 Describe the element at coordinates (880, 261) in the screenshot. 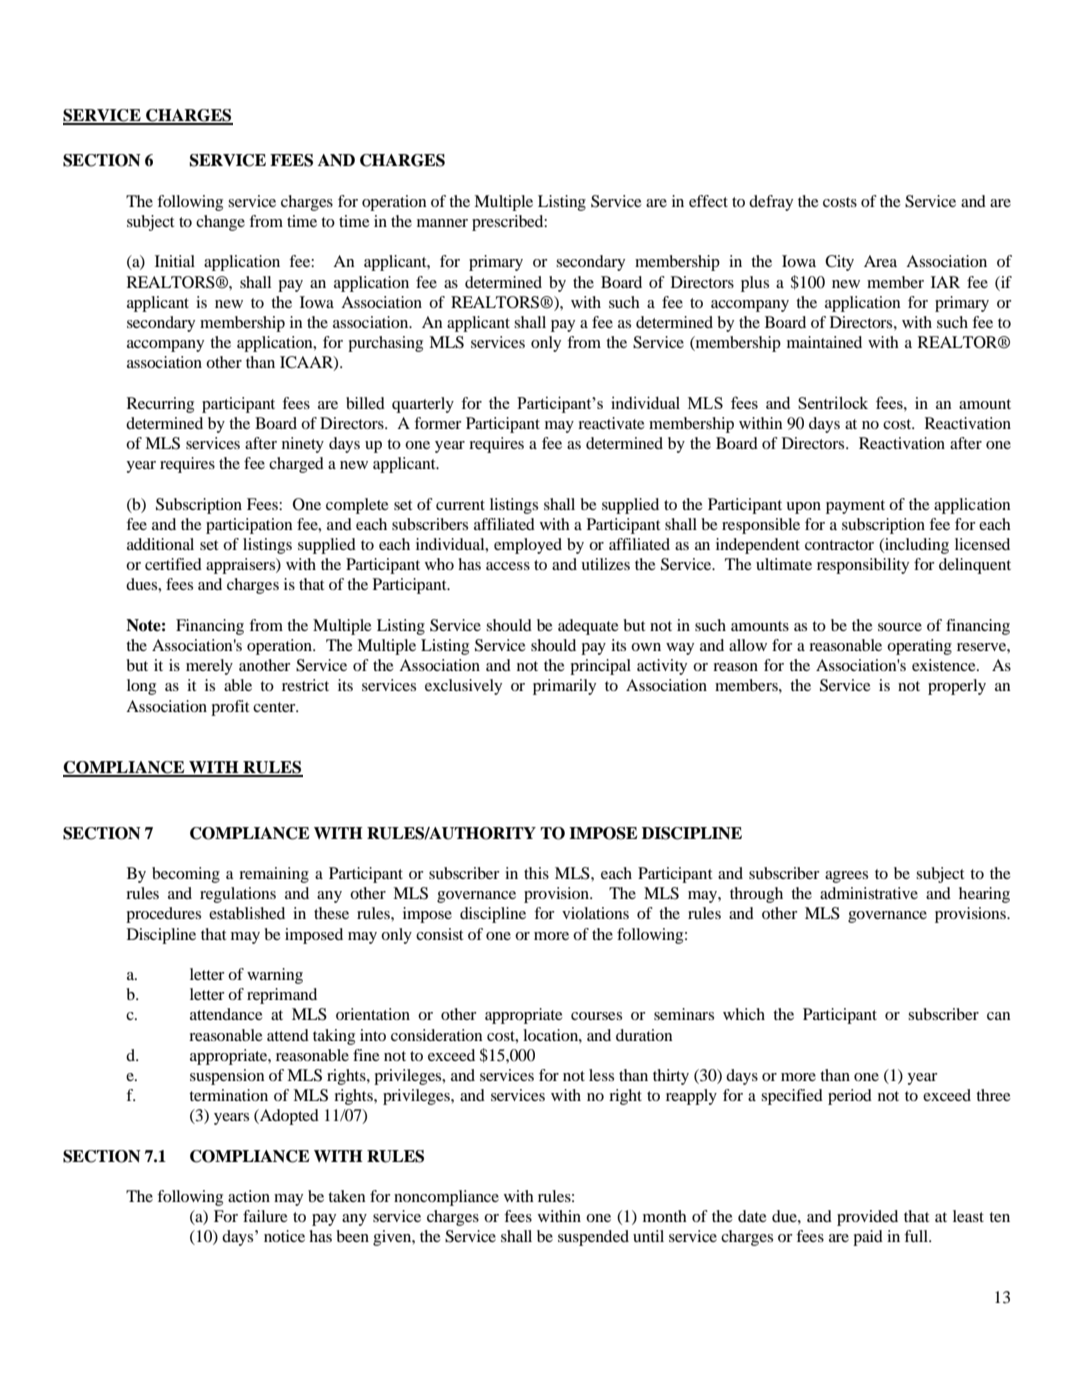

I see `Area` at that location.
